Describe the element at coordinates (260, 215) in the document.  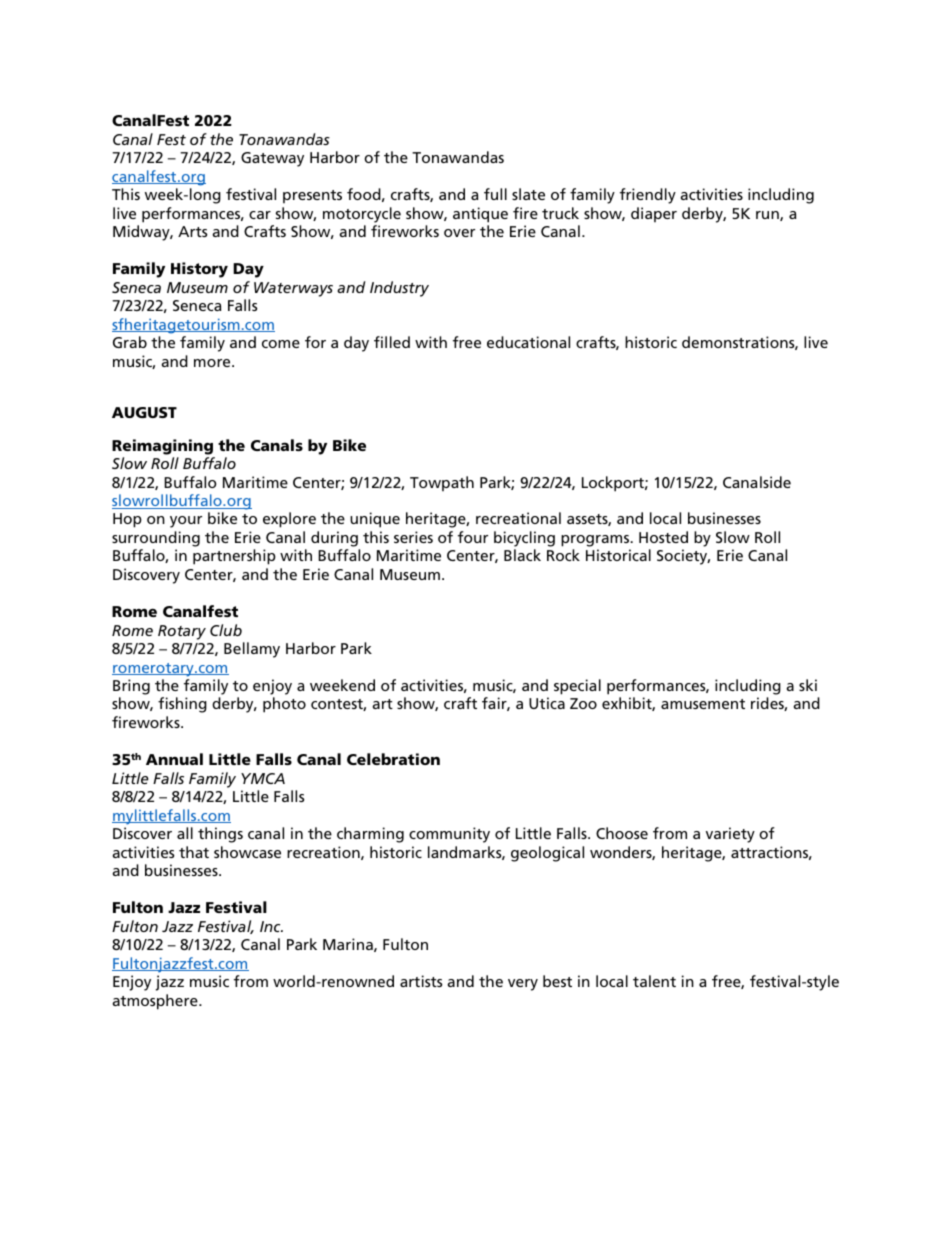
I see `car` at that location.
